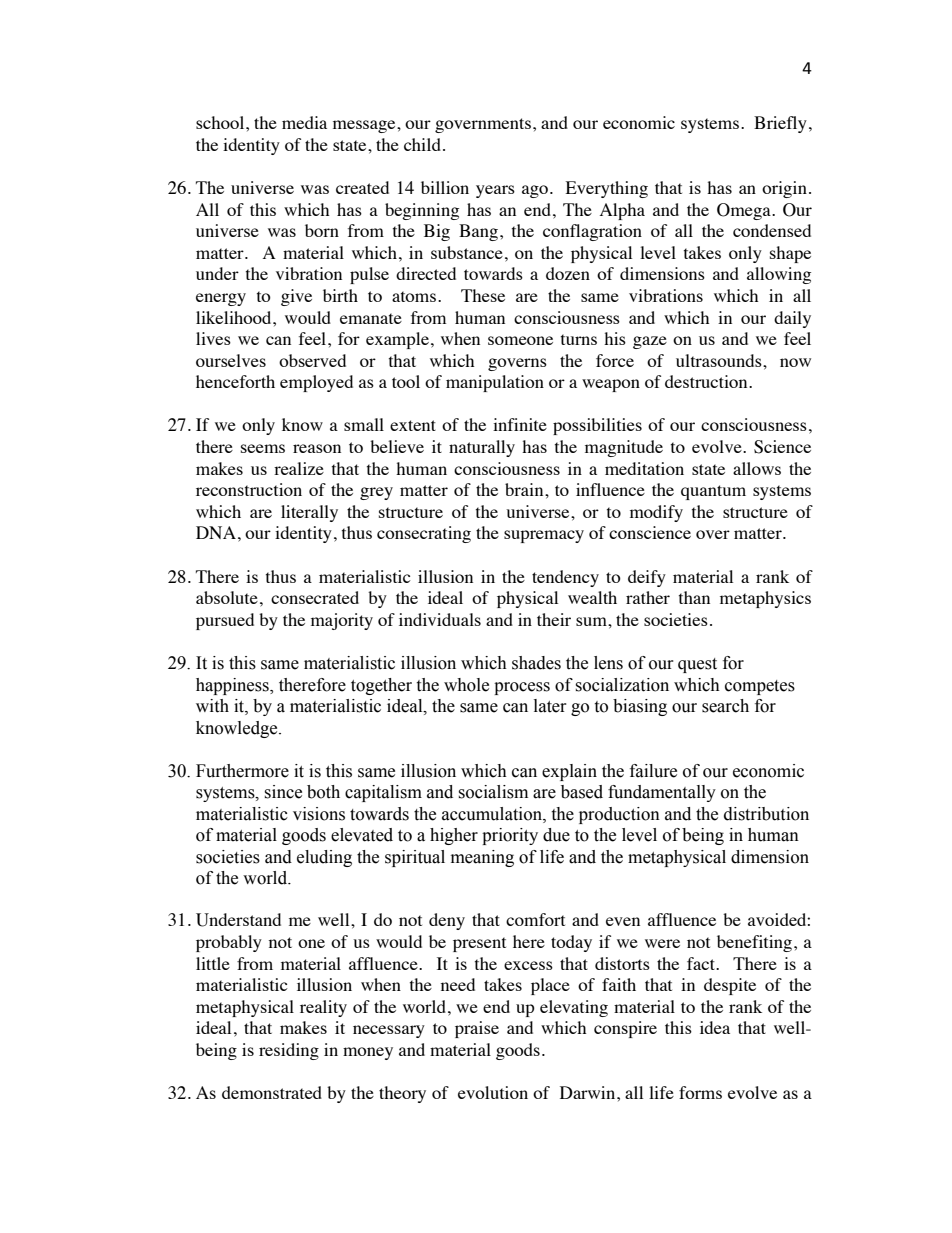 The width and height of the screenshot is (952, 1233). I want to click on Briefly, so click(780, 124).
